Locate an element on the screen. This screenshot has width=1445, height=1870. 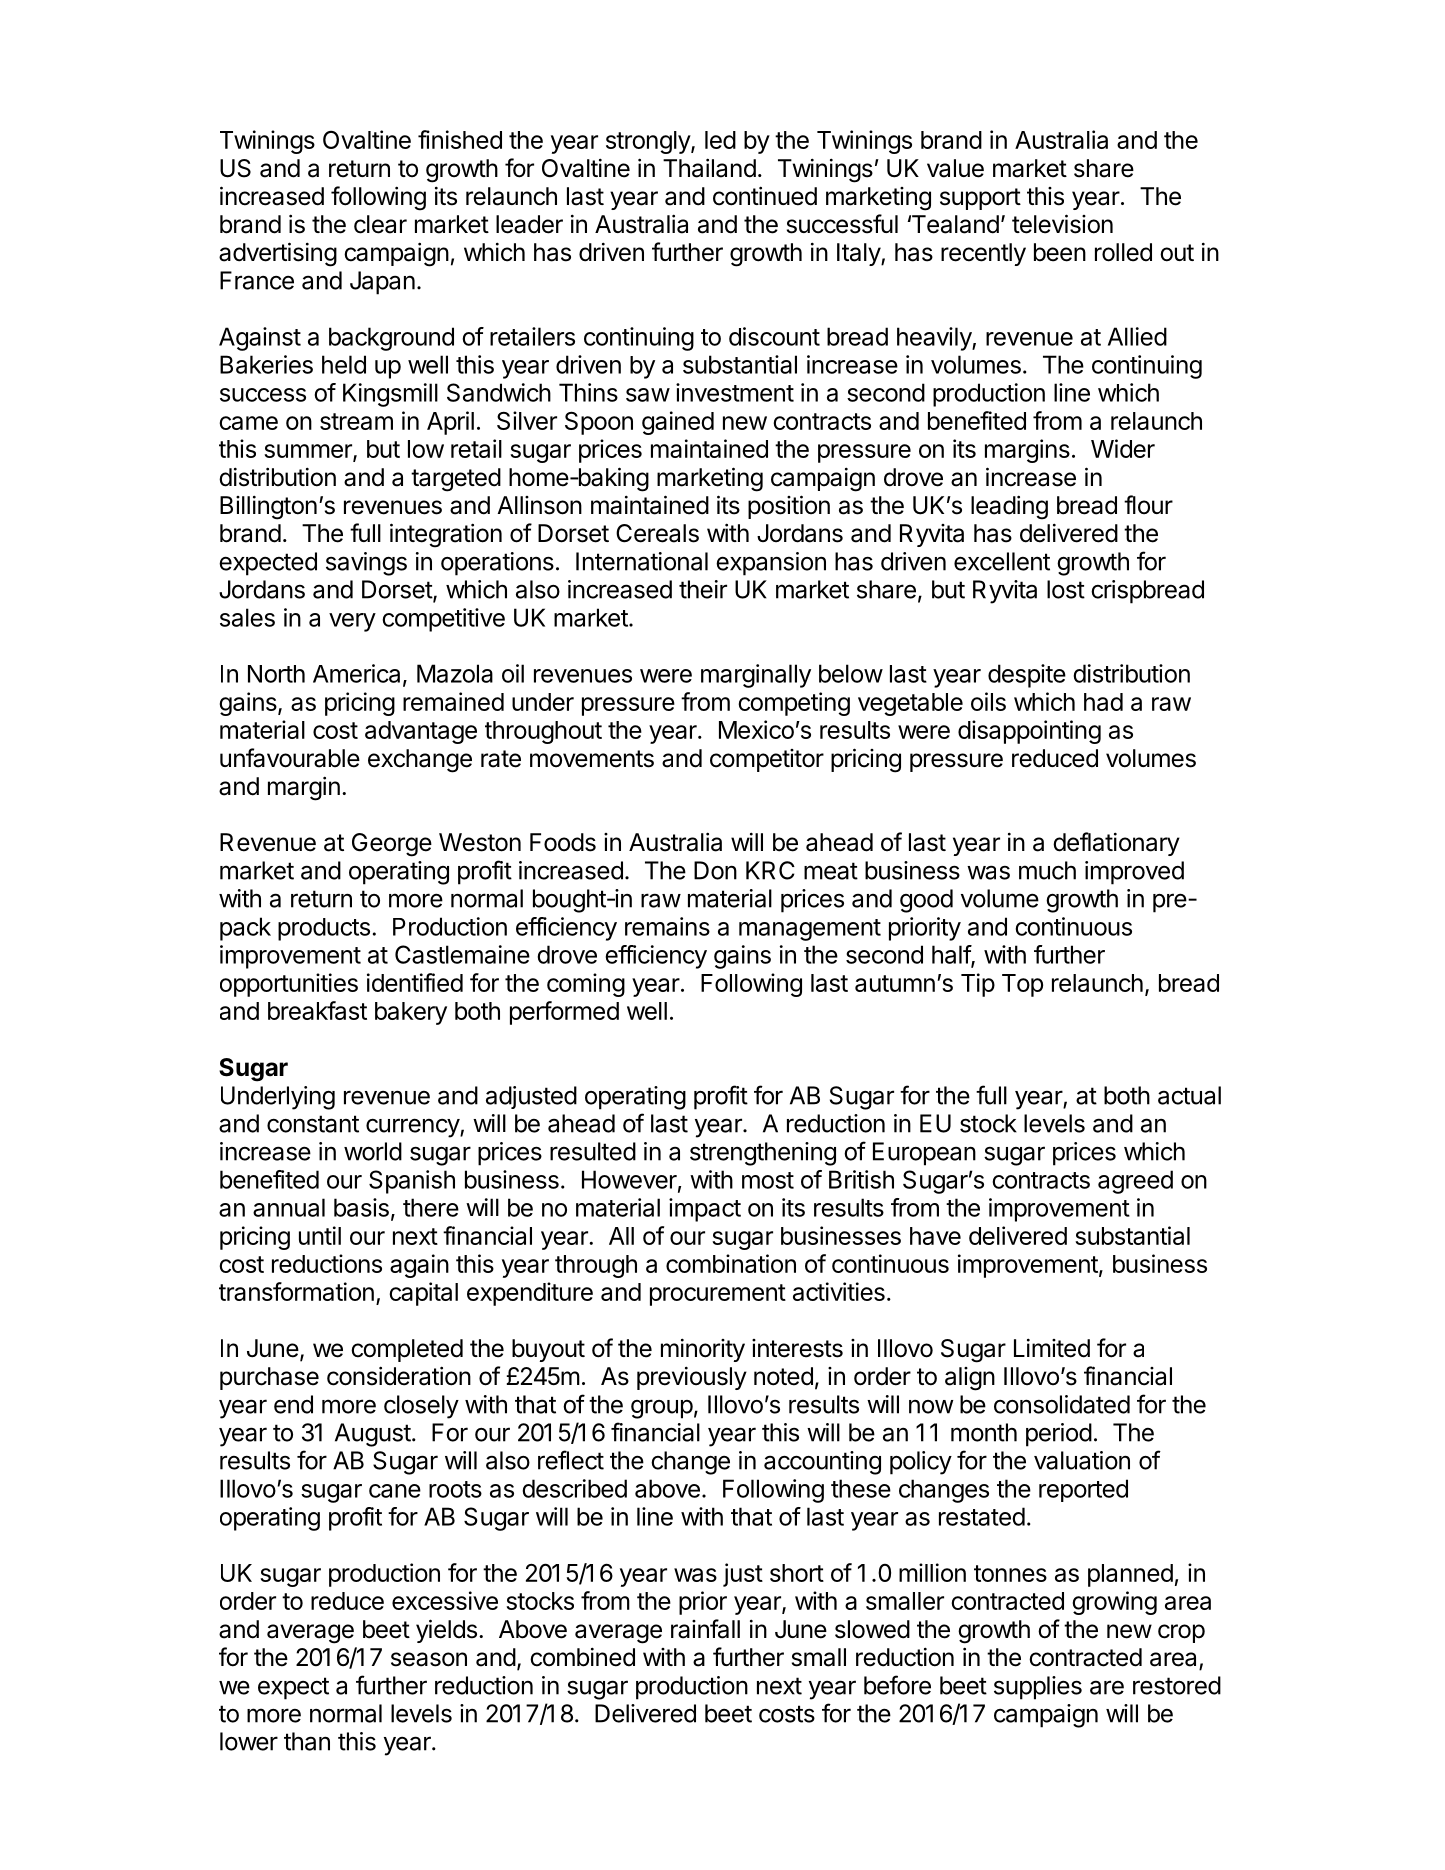
identified is located at coordinates (415, 982).
